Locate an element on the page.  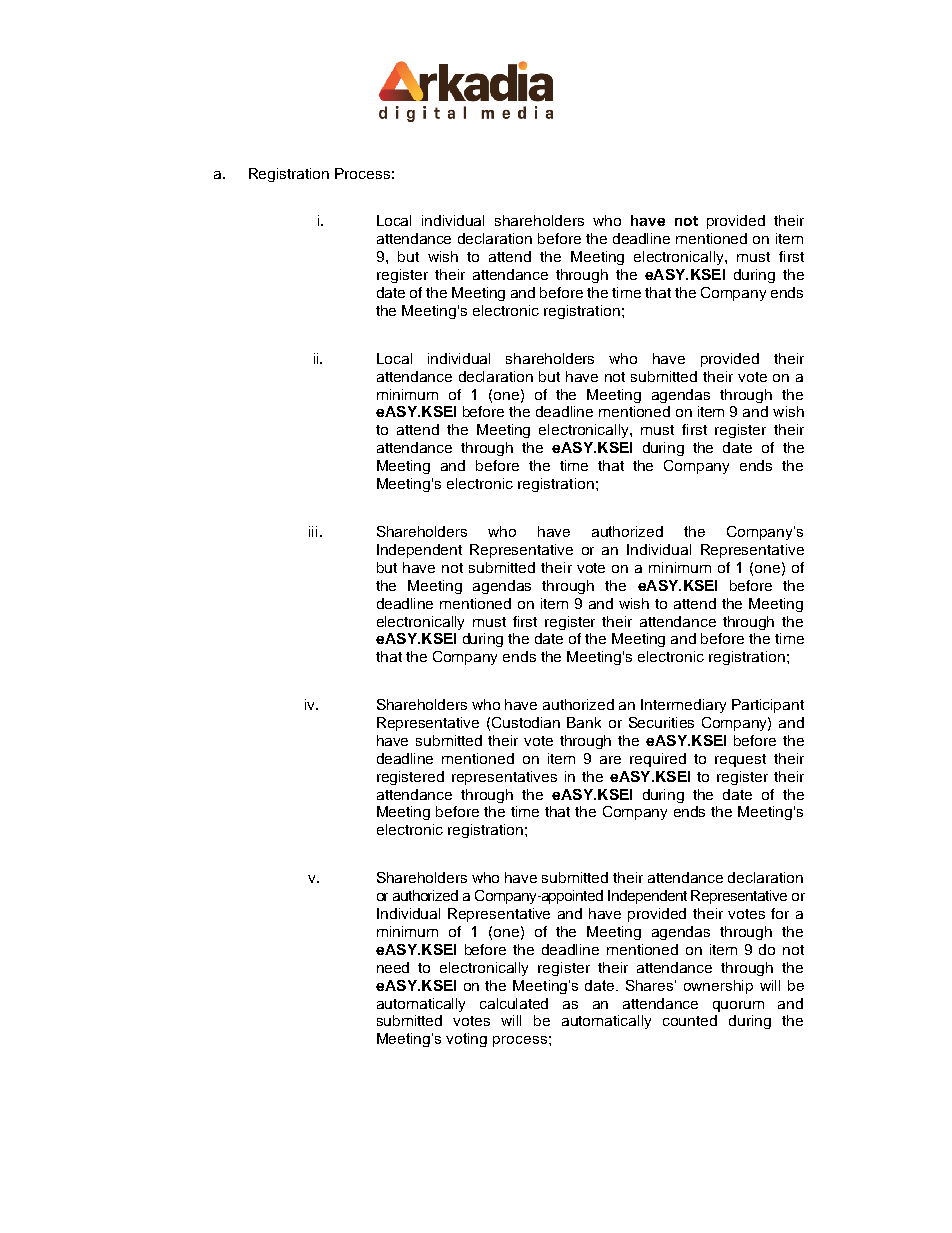
request is located at coordinates (740, 760).
